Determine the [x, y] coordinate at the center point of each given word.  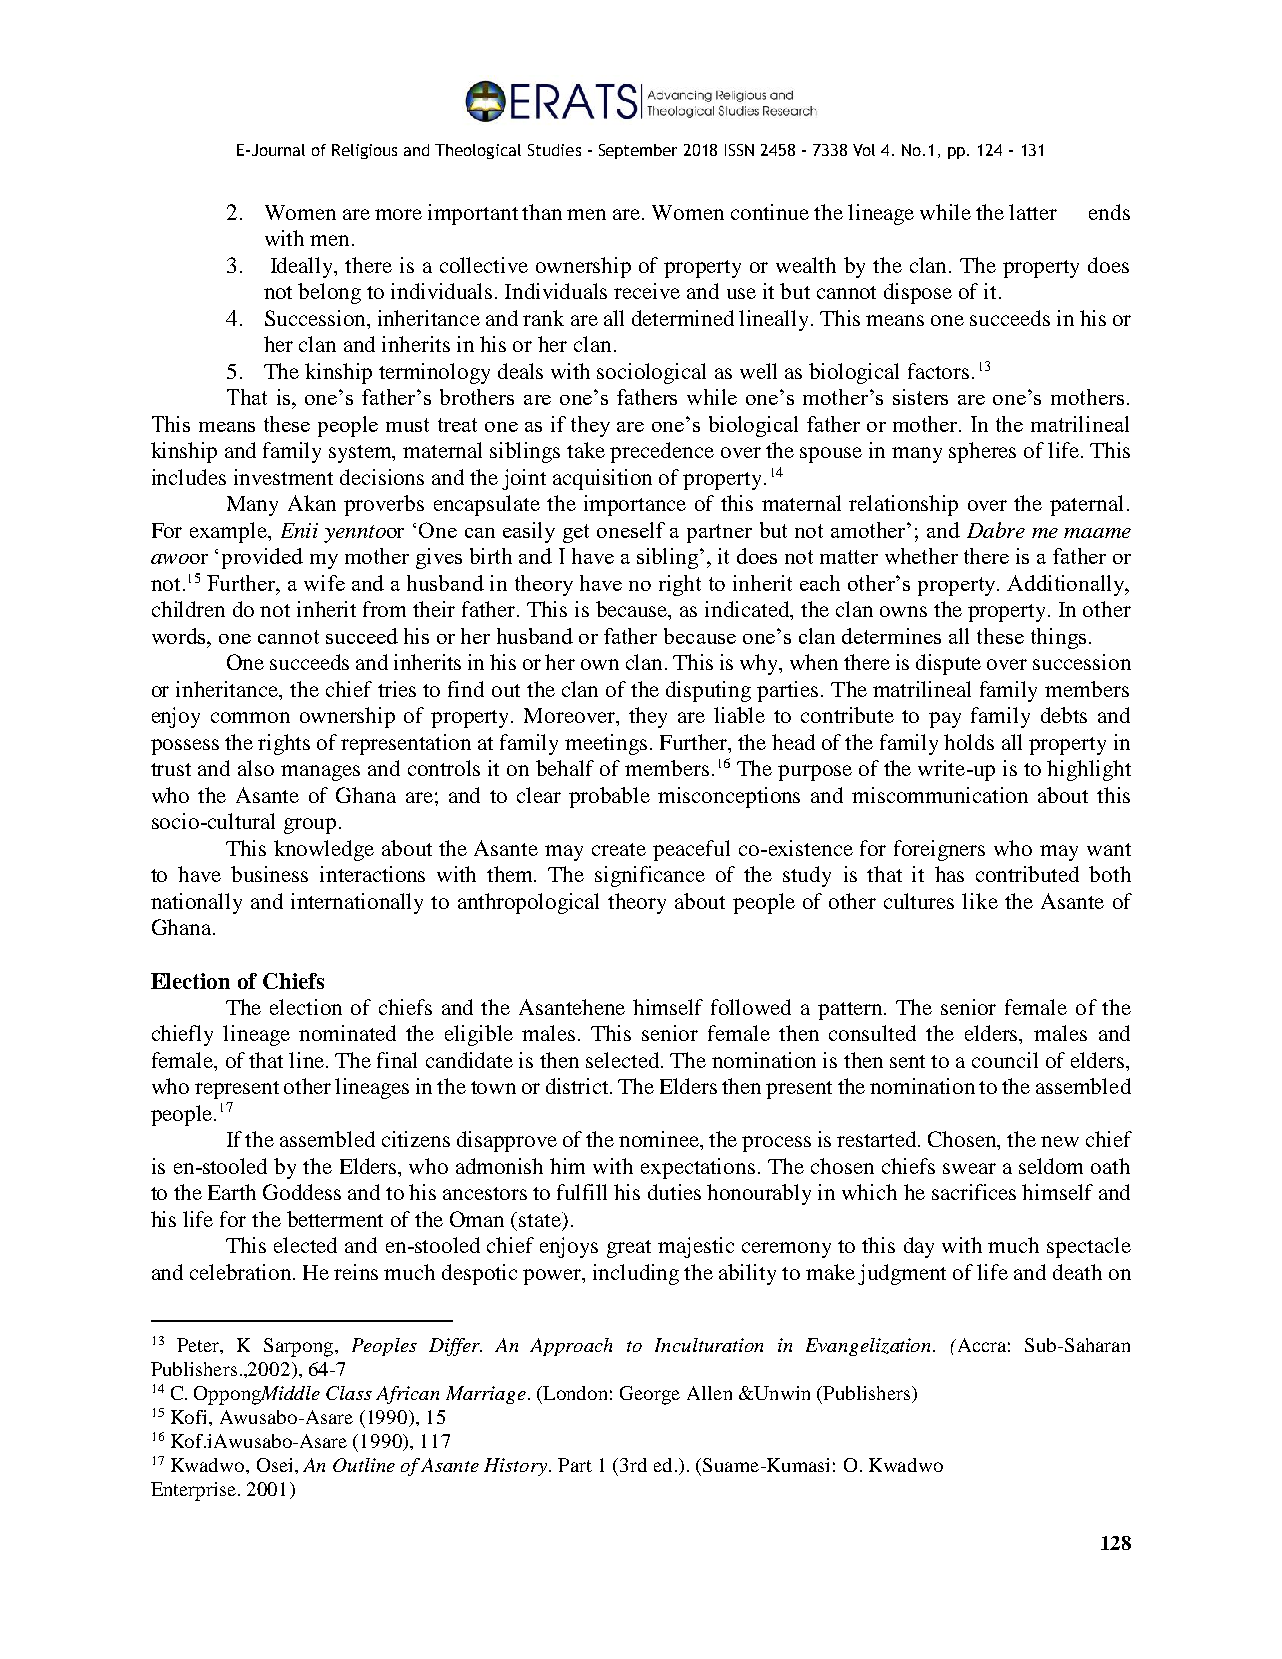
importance [635, 505]
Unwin [781, 1393]
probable [609, 797]
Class [349, 1393]
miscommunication [940, 795]
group [310, 826]
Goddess [302, 1192]
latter [1033, 212]
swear [969, 1168]
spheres [982, 452]
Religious [364, 151]
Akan [312, 503]
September [638, 151]
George [650, 1395]
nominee [660, 1140]
